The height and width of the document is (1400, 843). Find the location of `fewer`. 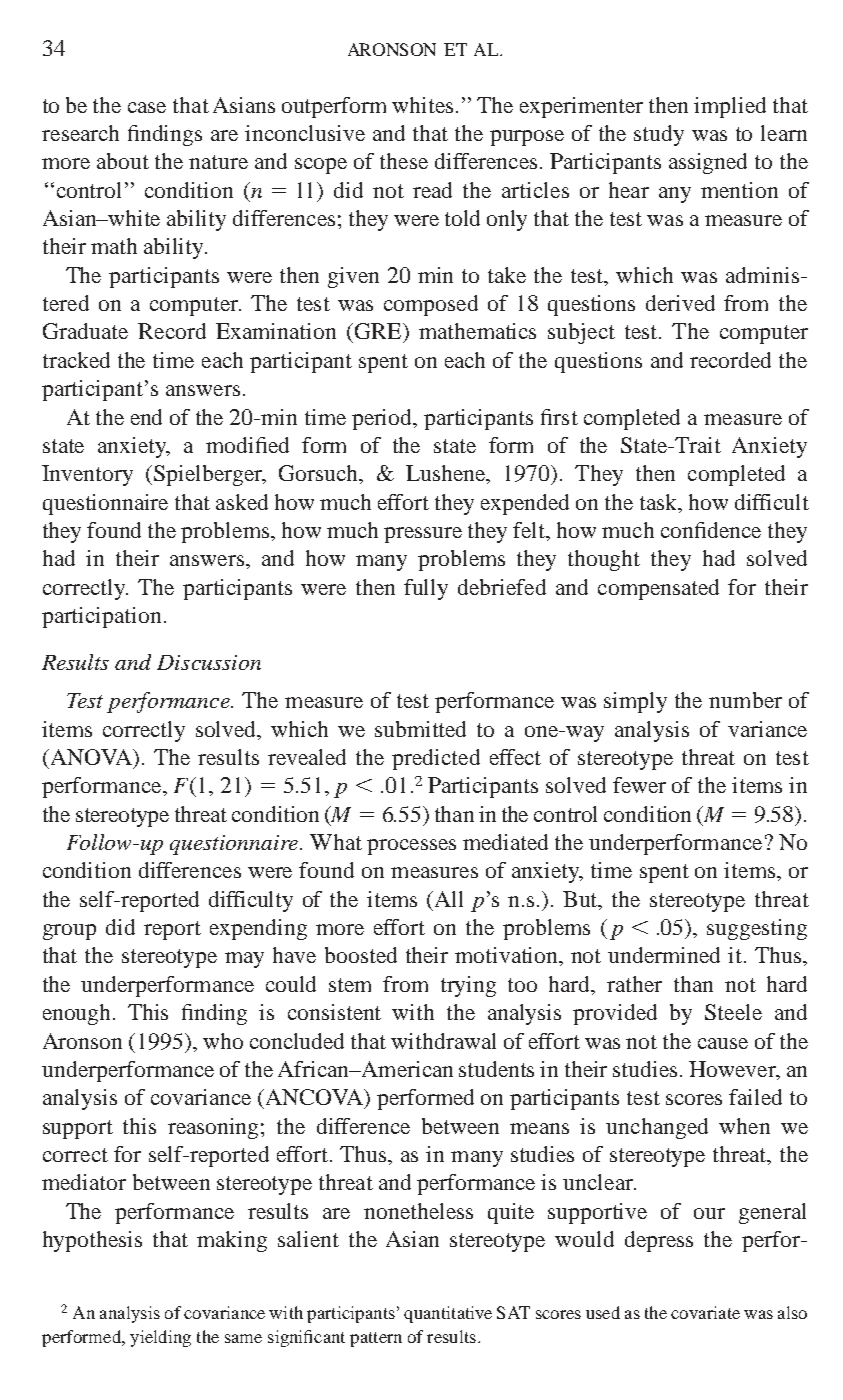

fewer is located at coordinates (639, 785).
